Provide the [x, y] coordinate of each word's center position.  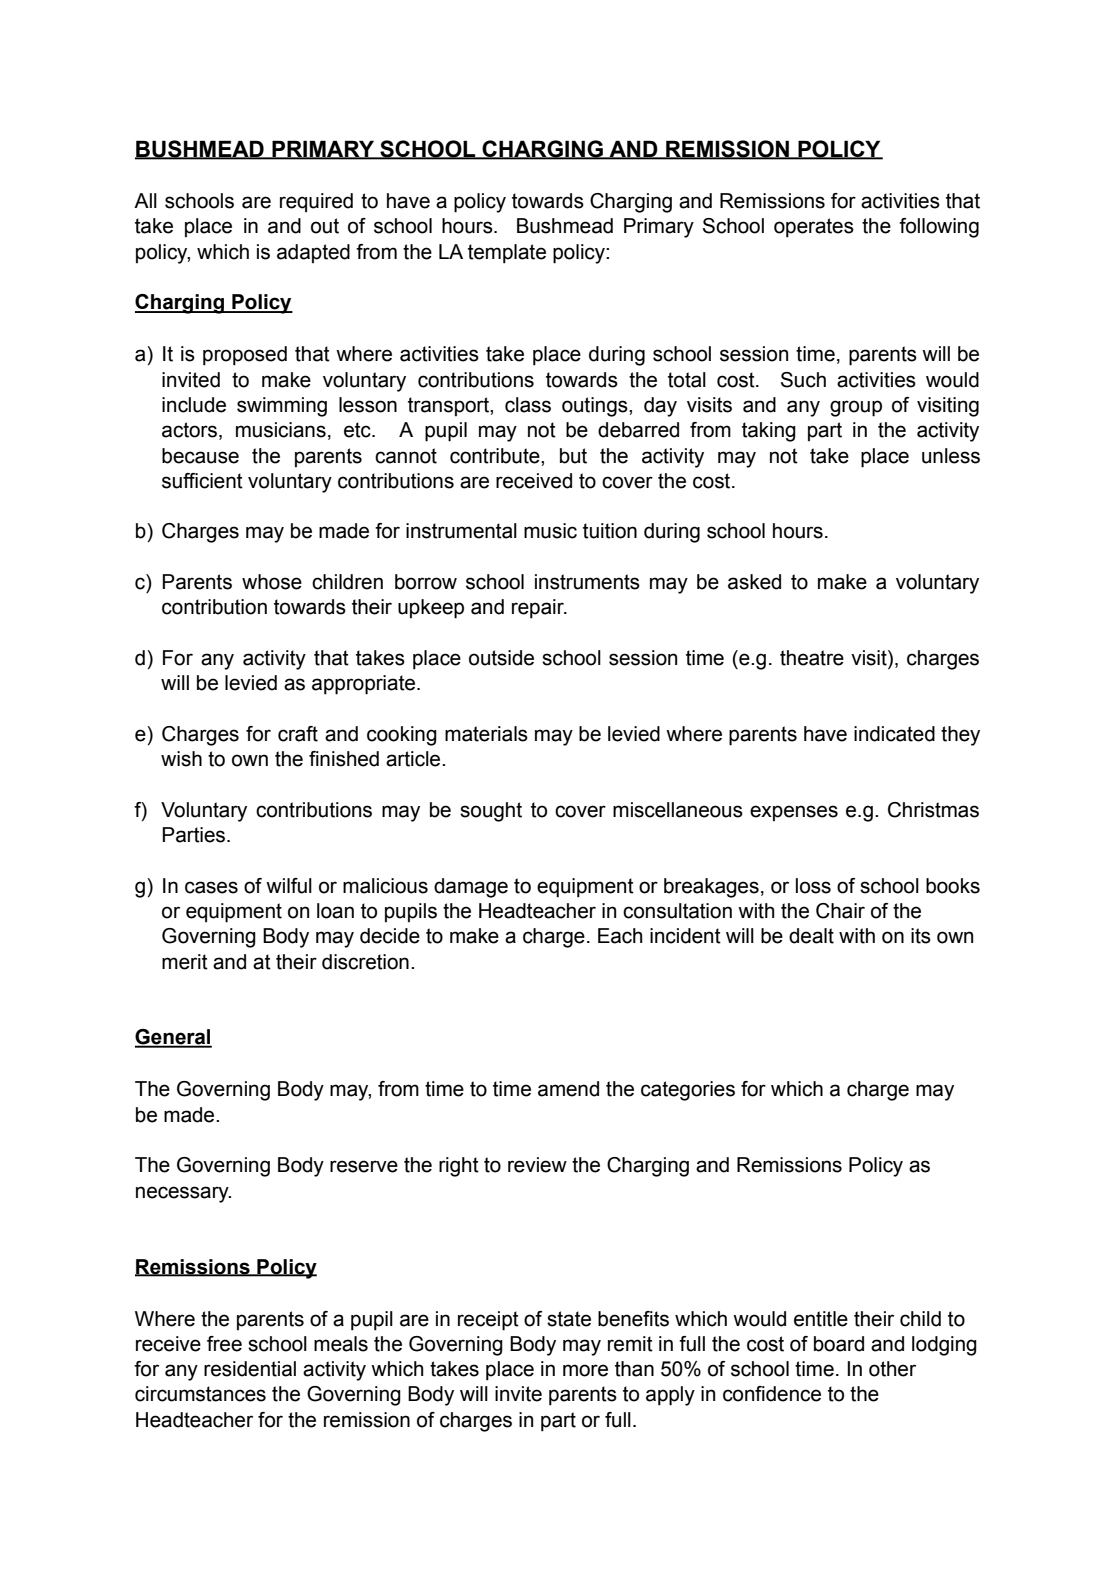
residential [250, 1369]
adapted [313, 253]
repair [539, 609]
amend [568, 1089]
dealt [811, 936]
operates [814, 228]
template [507, 254]
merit [185, 962]
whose [272, 582]
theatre [812, 658]
